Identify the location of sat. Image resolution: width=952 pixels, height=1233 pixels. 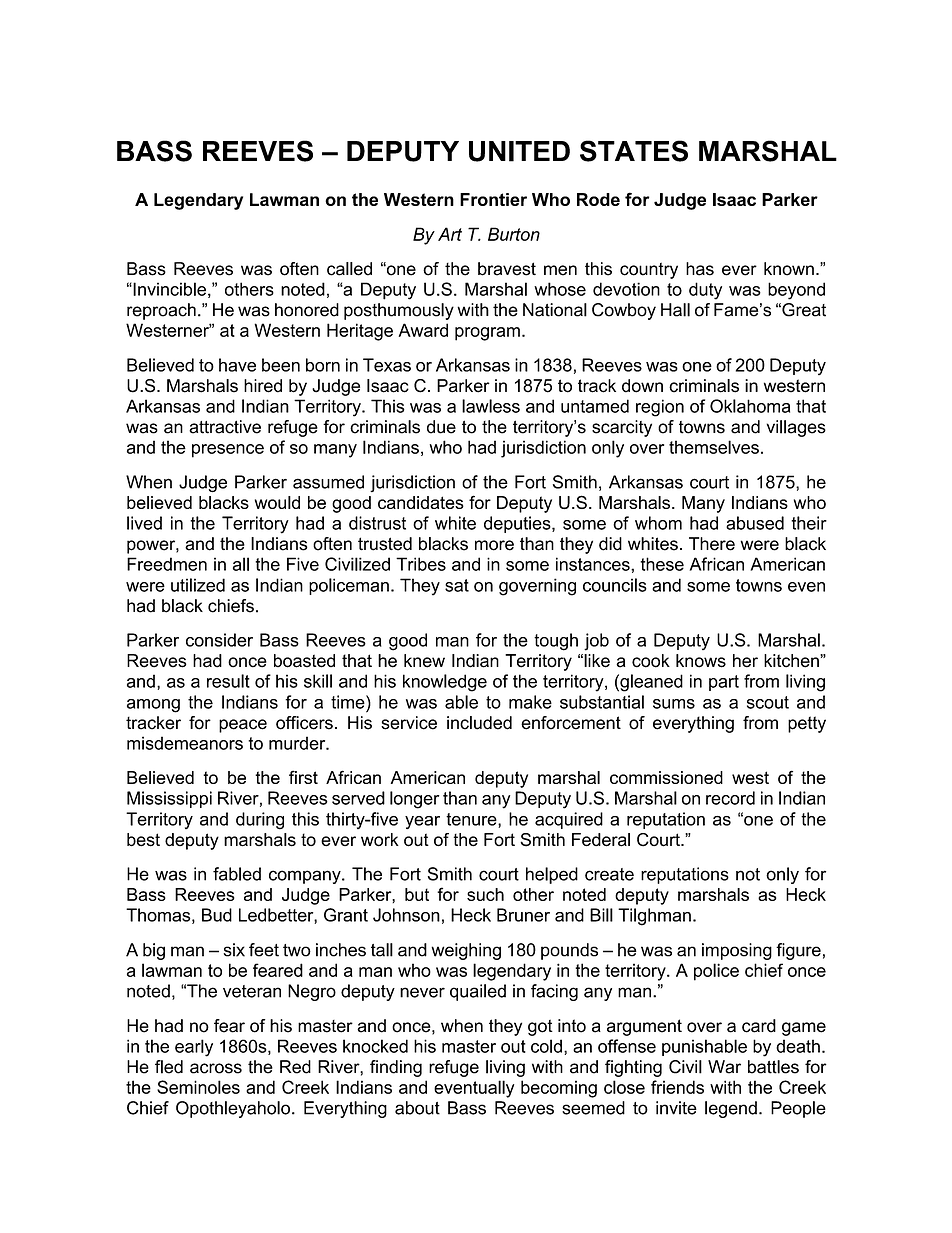
(457, 585).
